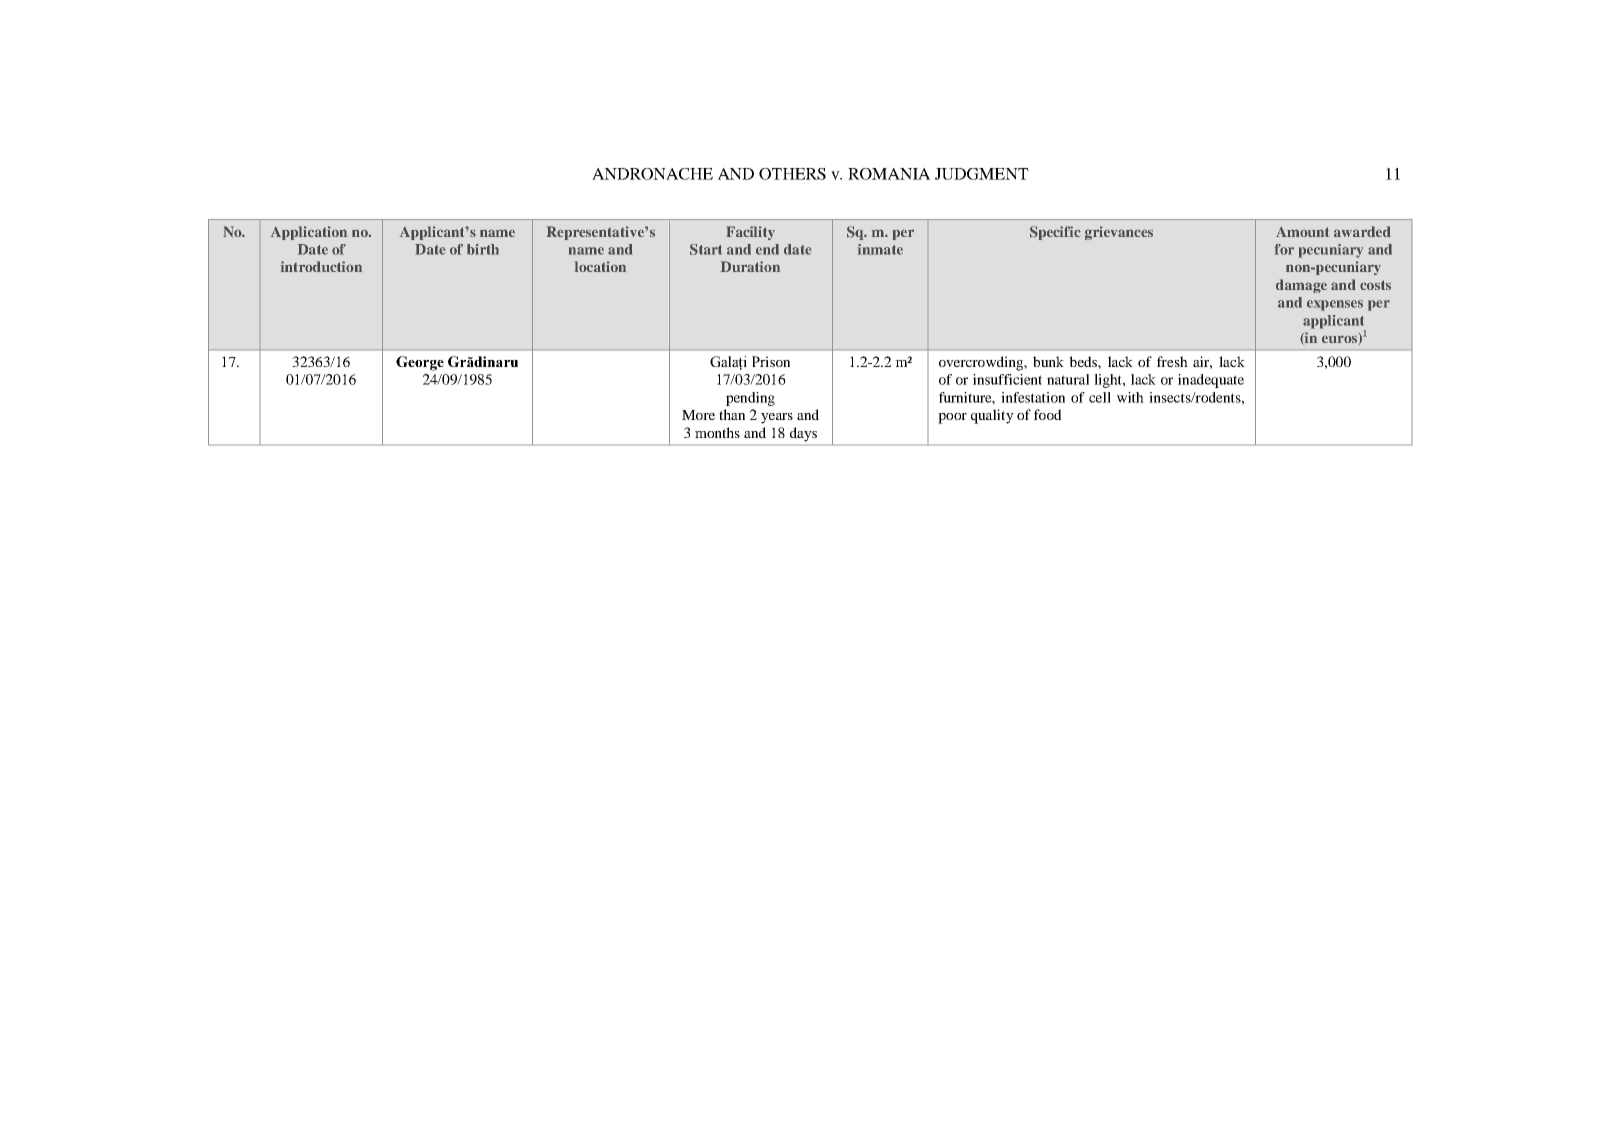 The height and width of the image is (1146, 1620). I want to click on More, so click(698, 415).
